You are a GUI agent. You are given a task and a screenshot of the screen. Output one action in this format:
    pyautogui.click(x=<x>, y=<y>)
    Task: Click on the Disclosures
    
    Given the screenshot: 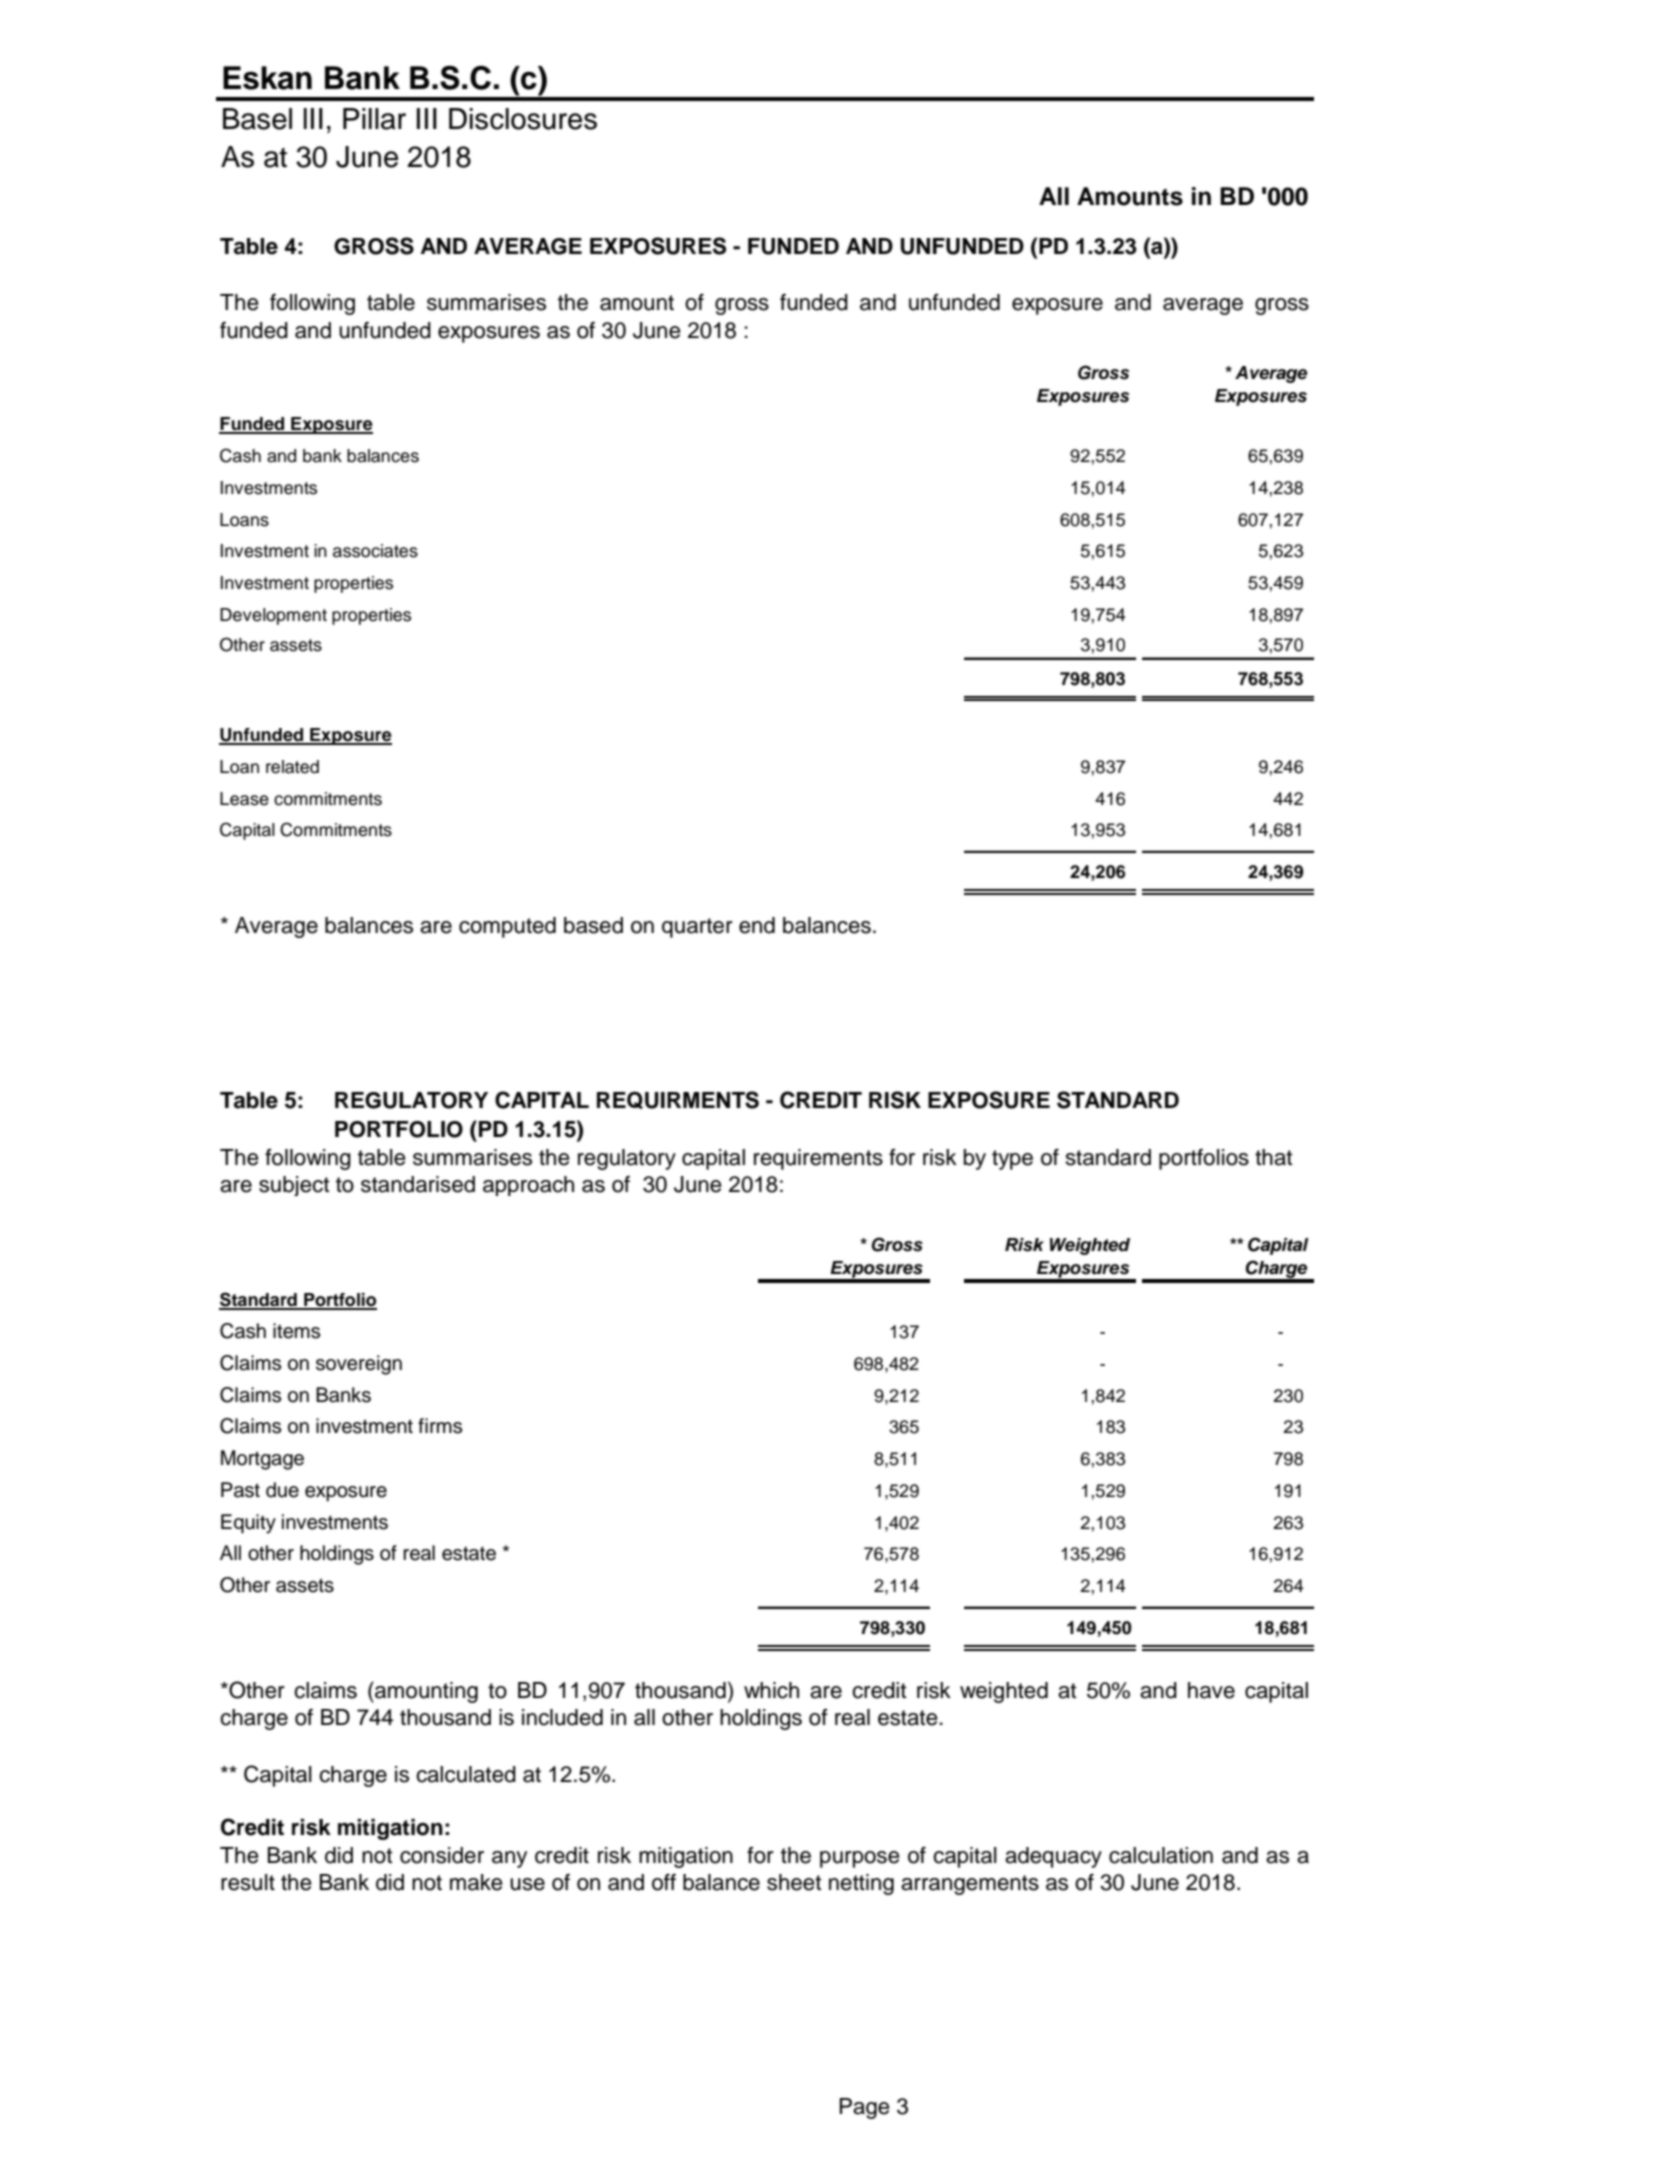 What is the action you would take?
    pyautogui.click(x=523, y=119)
